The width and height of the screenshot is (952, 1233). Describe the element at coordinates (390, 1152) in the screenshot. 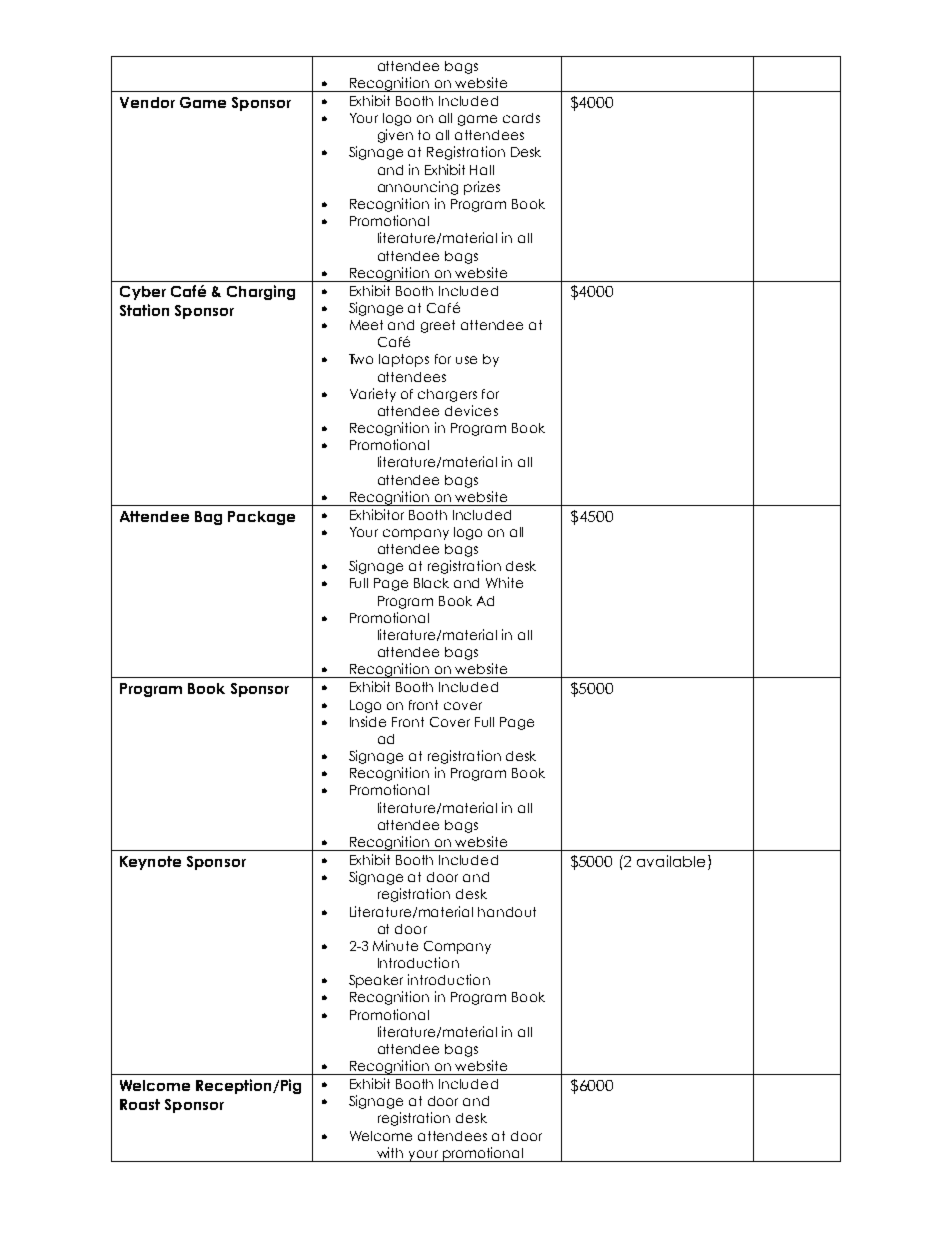

I see `with` at that location.
